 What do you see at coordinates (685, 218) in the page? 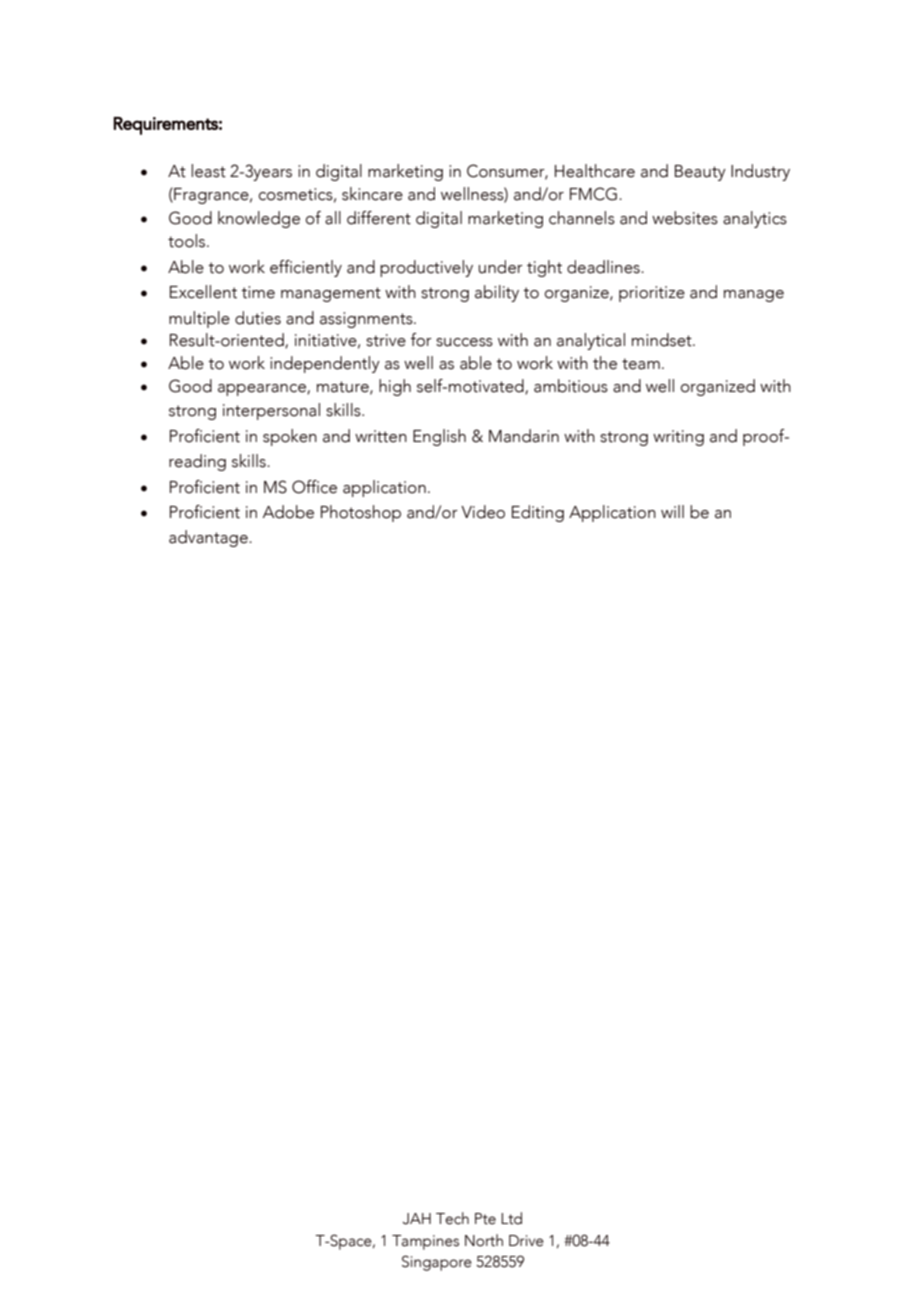
I see `websites` at bounding box center [685, 218].
